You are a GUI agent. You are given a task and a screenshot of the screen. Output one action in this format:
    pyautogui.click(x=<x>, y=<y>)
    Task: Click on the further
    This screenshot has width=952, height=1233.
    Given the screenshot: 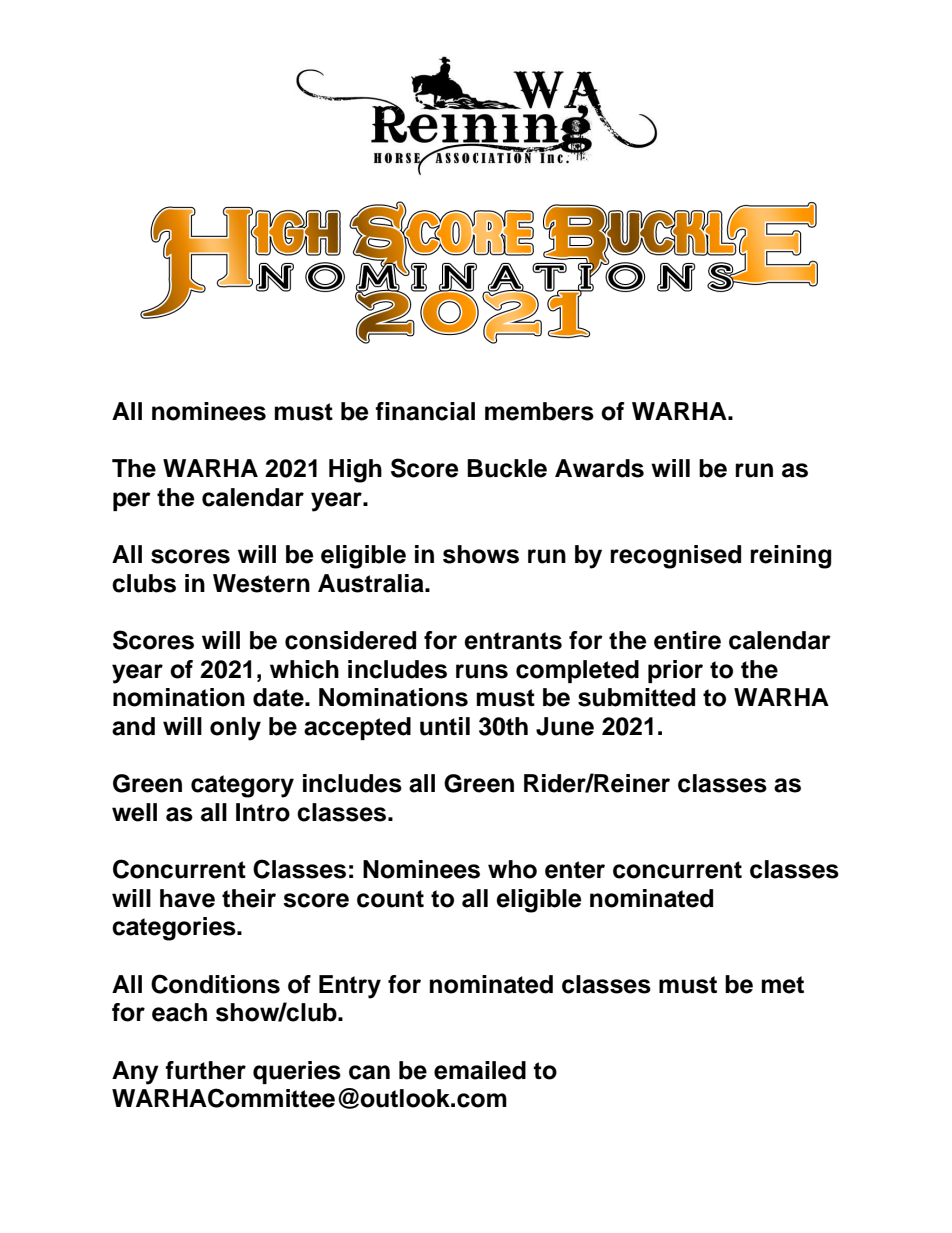 What is the action you would take?
    pyautogui.click(x=205, y=1070)
